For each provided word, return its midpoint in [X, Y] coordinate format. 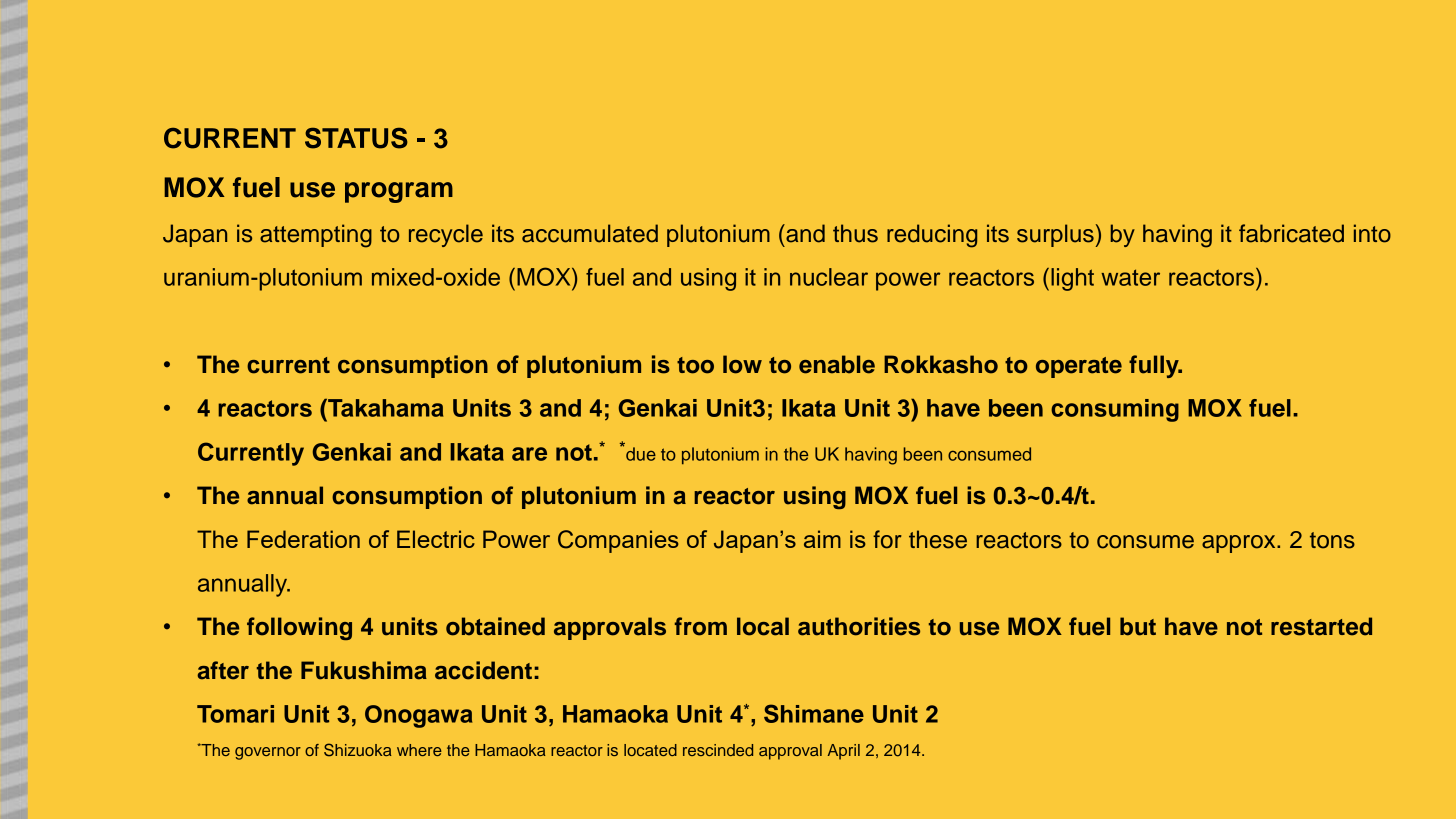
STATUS [356, 138]
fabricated [1291, 233]
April [844, 752]
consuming [1115, 410]
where [419, 750]
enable [837, 364]
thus [855, 233]
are [529, 454]
